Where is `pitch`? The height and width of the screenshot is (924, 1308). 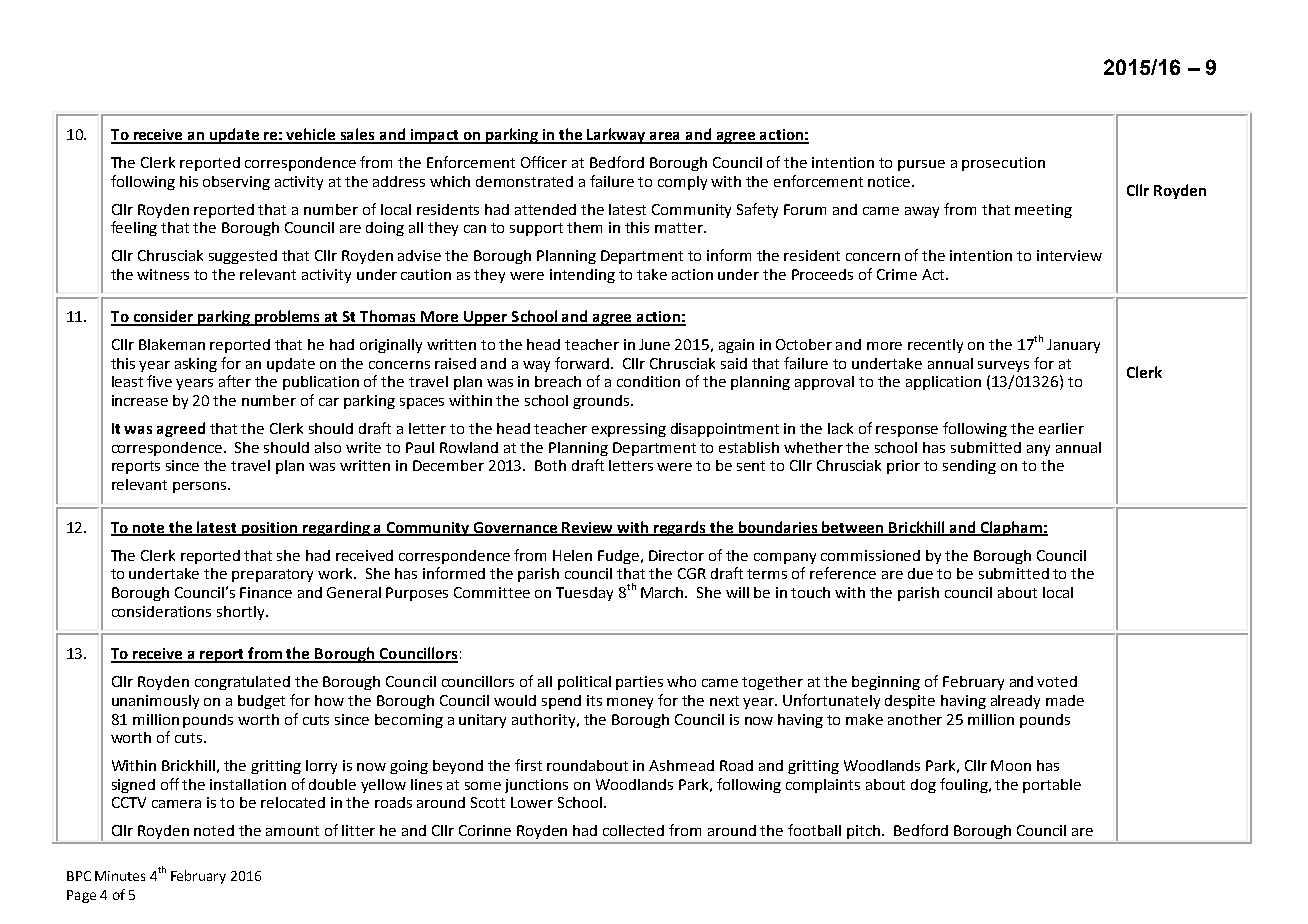
pitch is located at coordinates (865, 832).
